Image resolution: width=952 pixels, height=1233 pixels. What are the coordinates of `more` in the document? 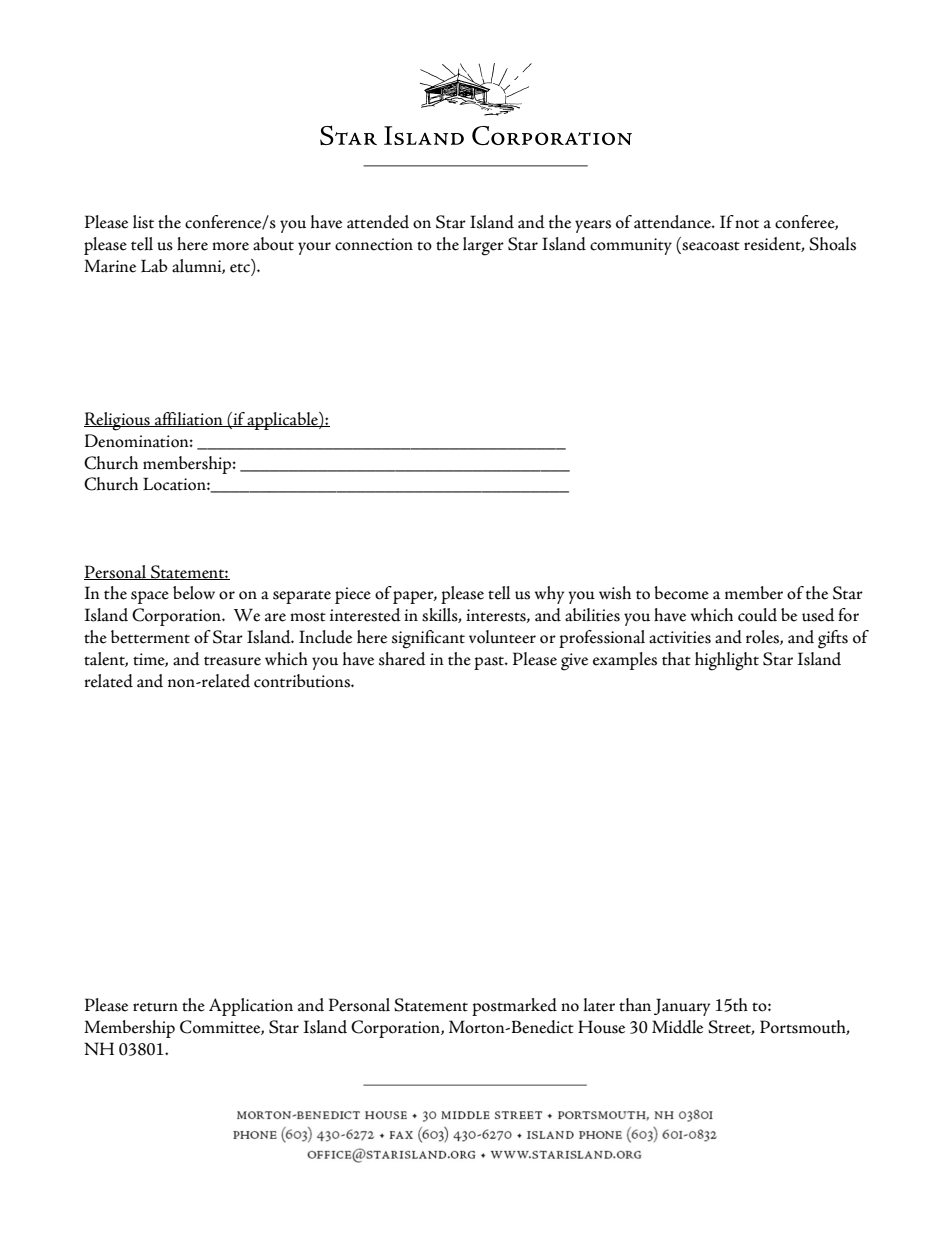 It's located at (230, 246).
